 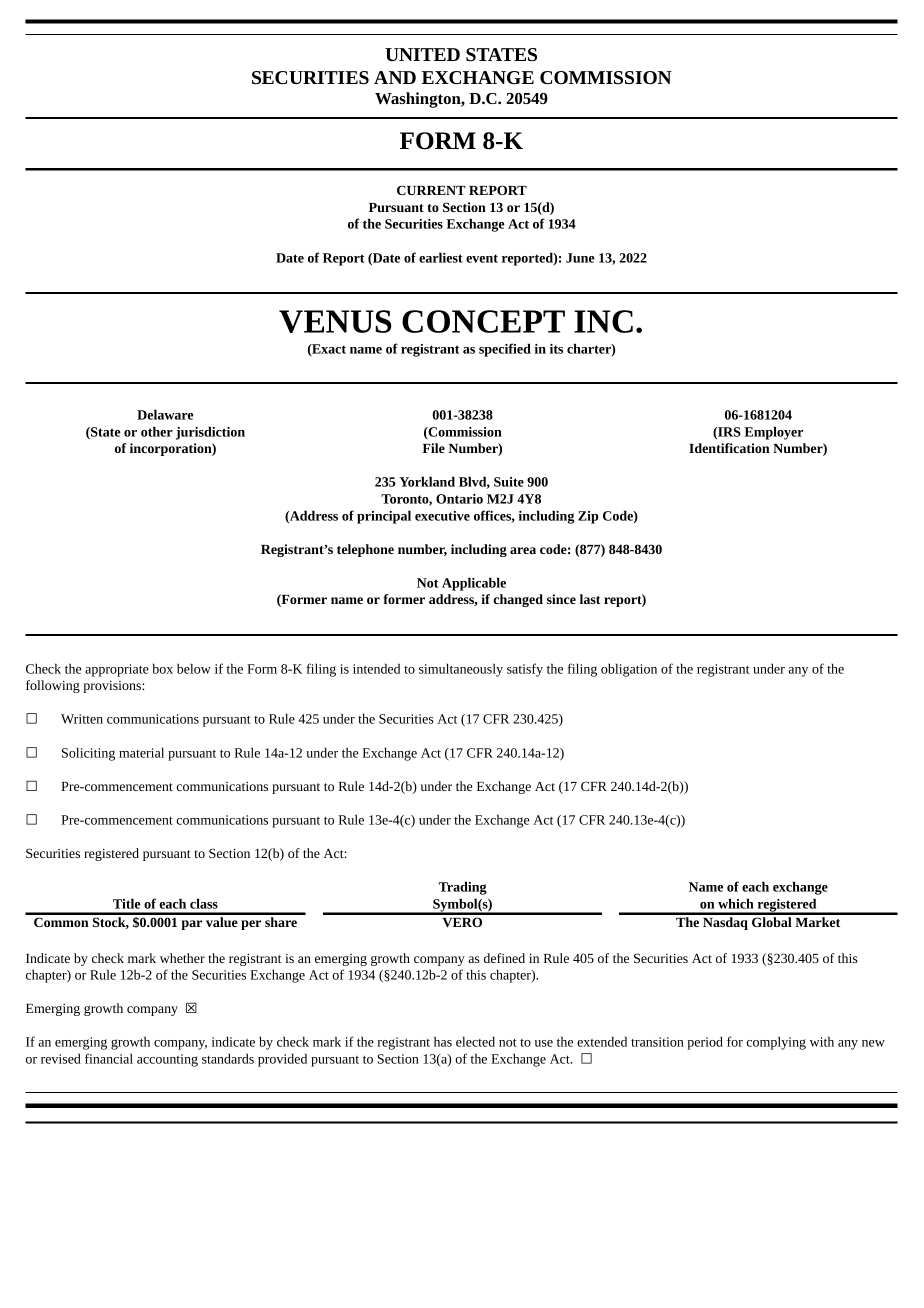 I want to click on elected, so click(x=475, y=1041).
